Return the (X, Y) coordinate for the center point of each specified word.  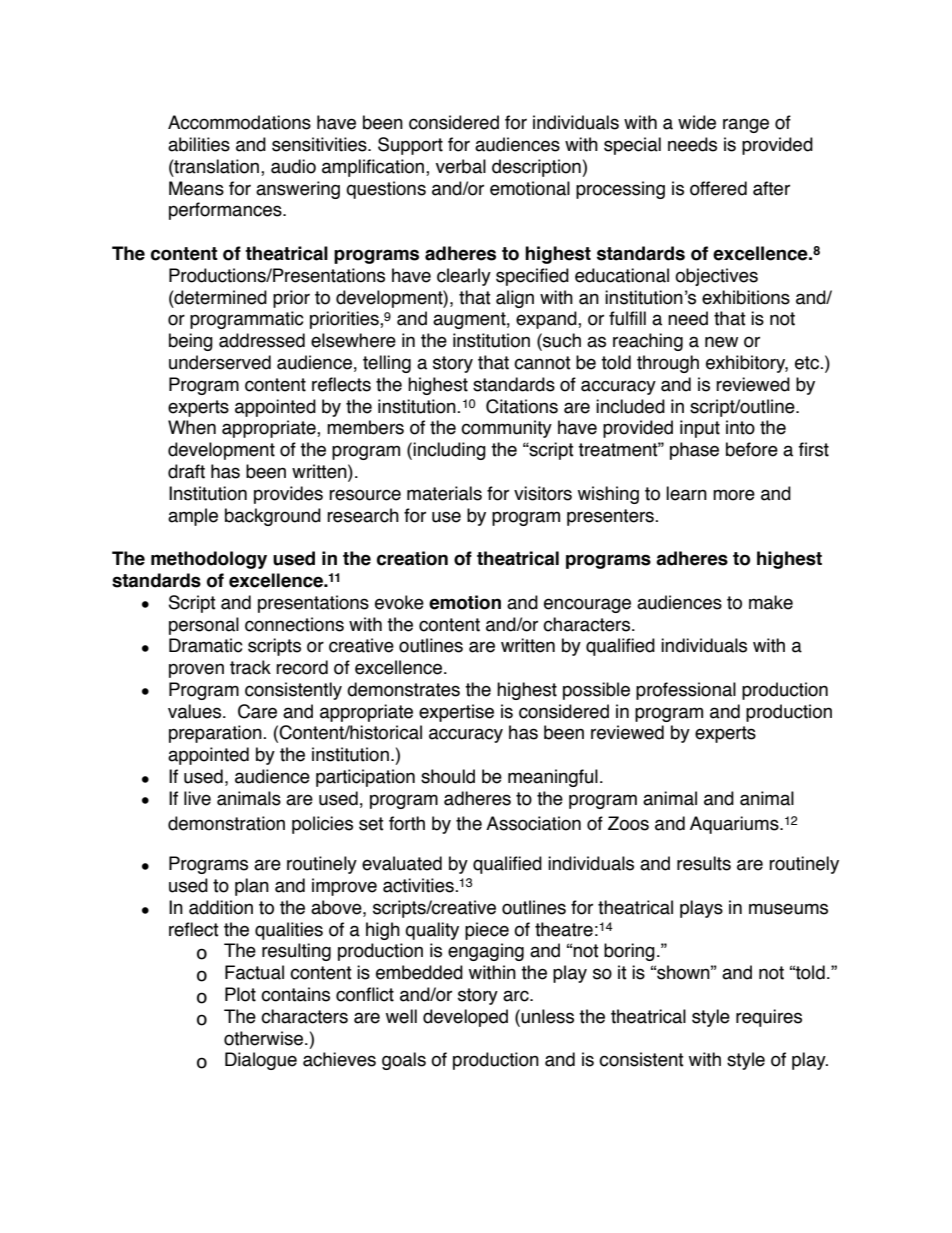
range (746, 125)
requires (769, 1018)
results (704, 863)
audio (293, 166)
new (721, 342)
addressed (262, 340)
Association (533, 823)
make (771, 602)
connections (294, 624)
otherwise (265, 1038)
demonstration (226, 823)
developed (465, 1018)
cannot (542, 363)
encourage (587, 605)
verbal (461, 166)
